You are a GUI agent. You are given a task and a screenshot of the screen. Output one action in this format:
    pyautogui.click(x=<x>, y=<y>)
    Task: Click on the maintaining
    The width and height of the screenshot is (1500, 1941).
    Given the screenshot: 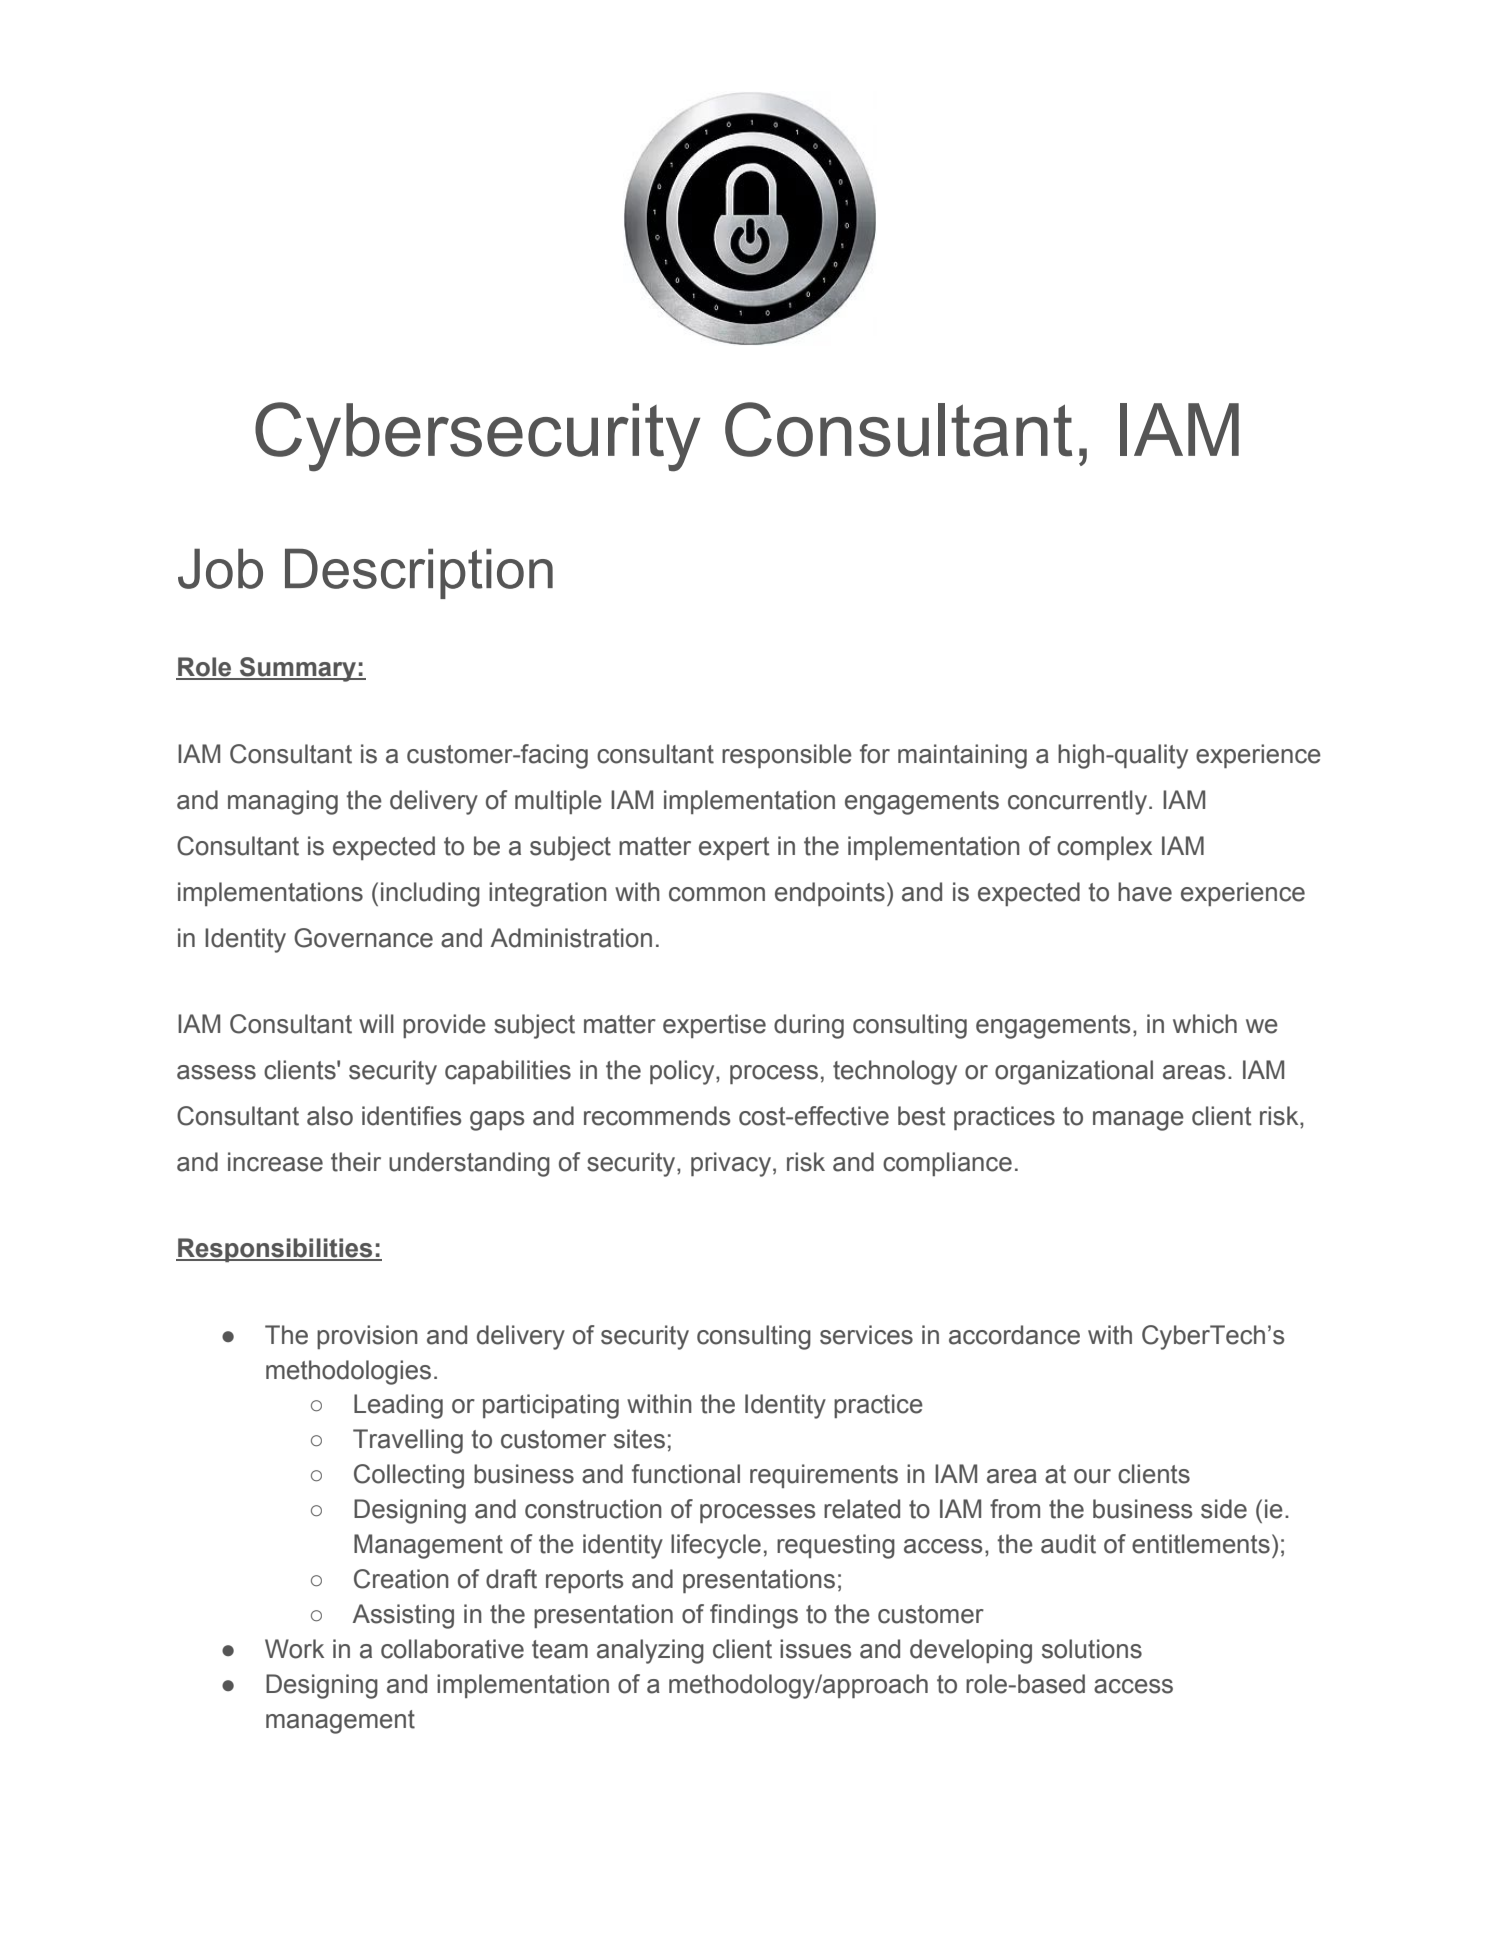 What is the action you would take?
    pyautogui.click(x=962, y=756)
